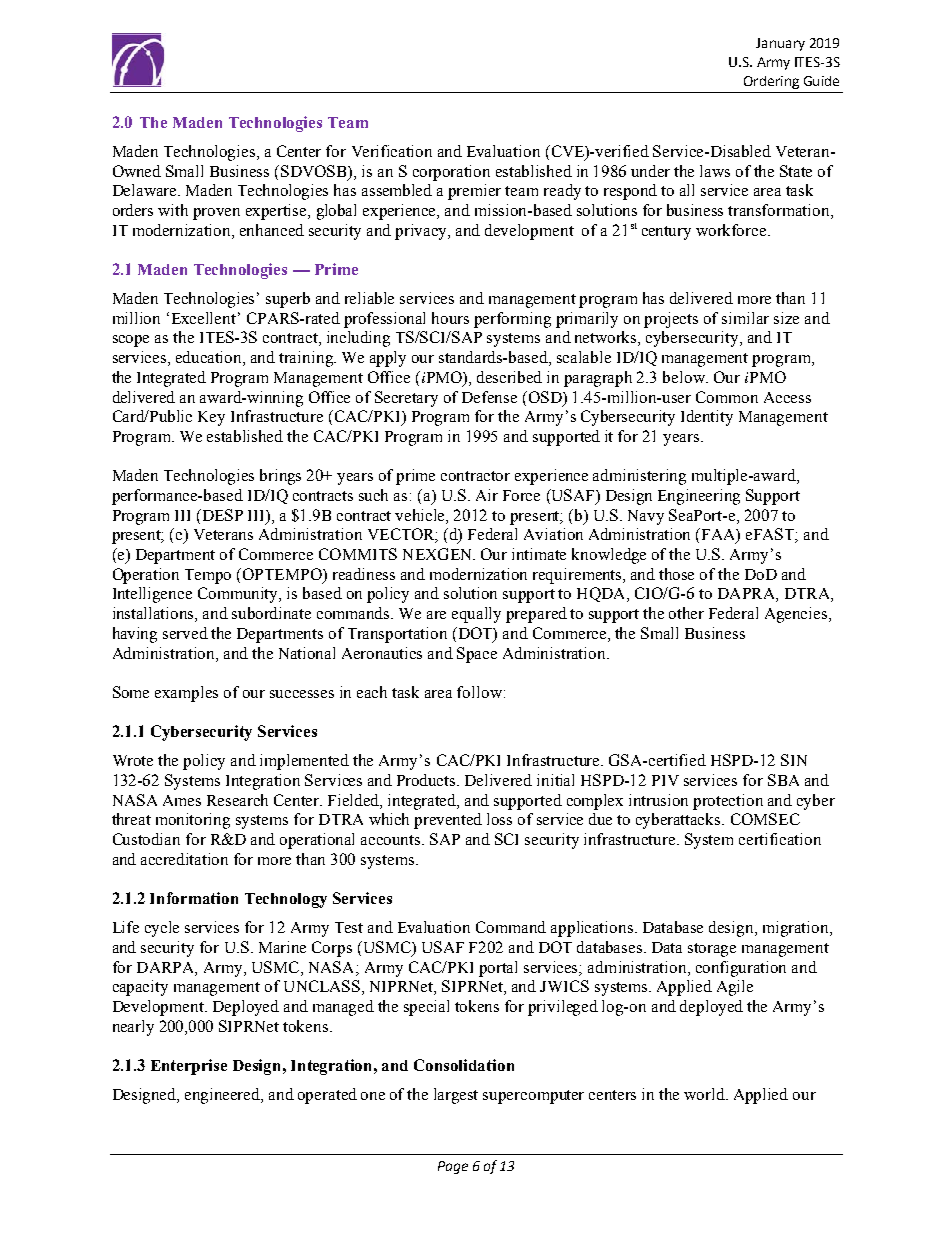 This image has width=952, height=1233. What do you see at coordinates (771, 82) in the image?
I see `Ordering` at bounding box center [771, 82].
